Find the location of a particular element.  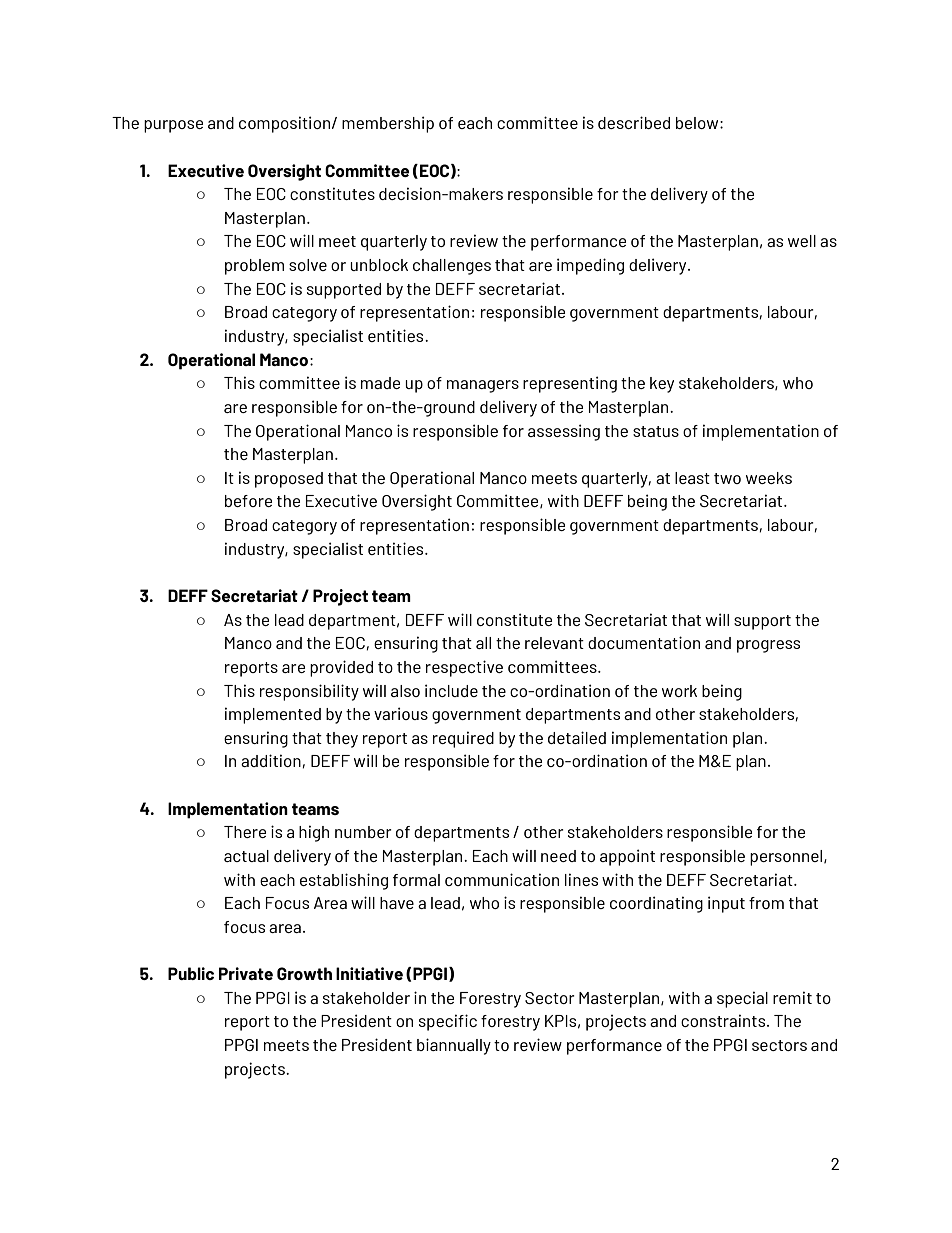

constraints is located at coordinates (724, 1020).
